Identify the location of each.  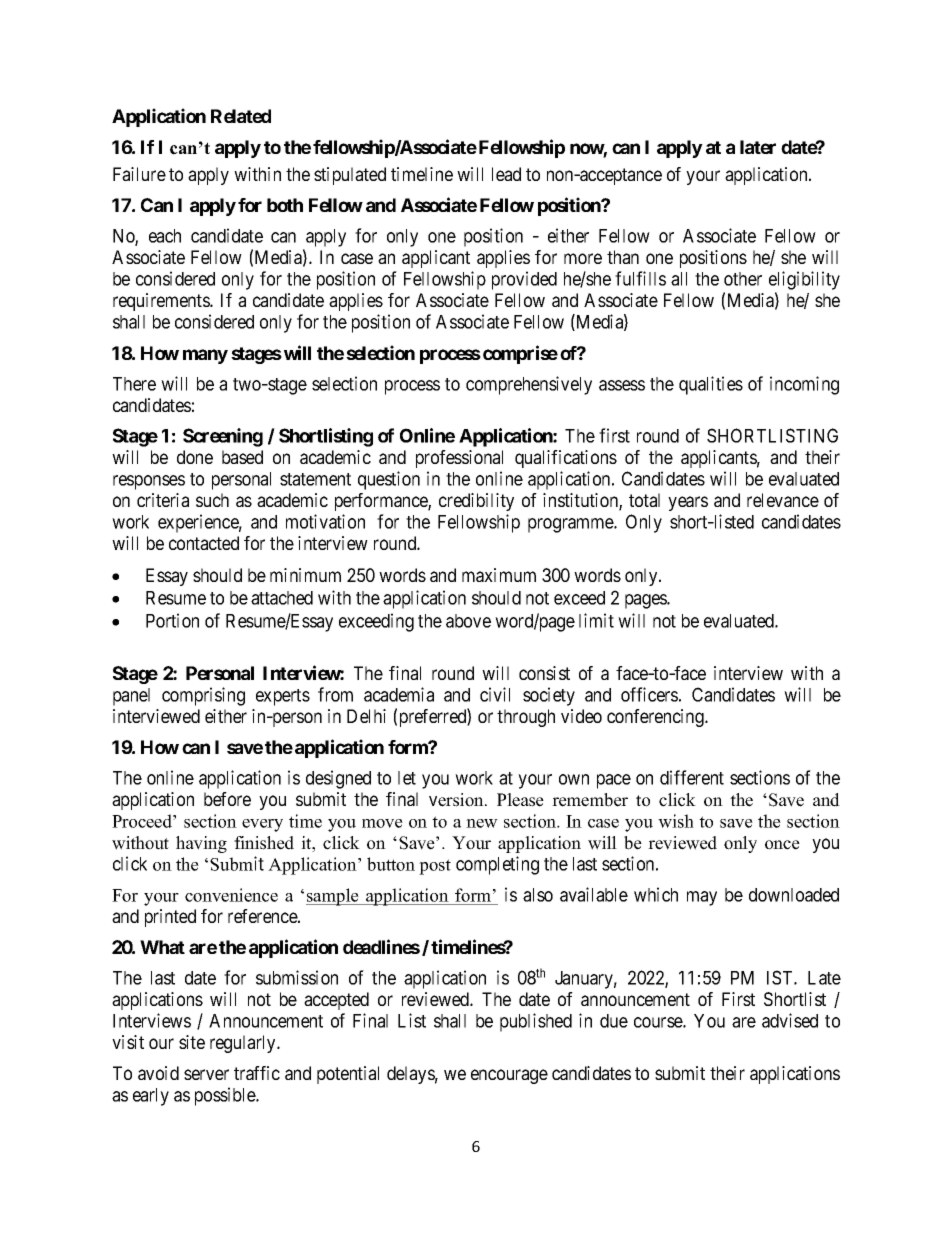
(165, 236).
